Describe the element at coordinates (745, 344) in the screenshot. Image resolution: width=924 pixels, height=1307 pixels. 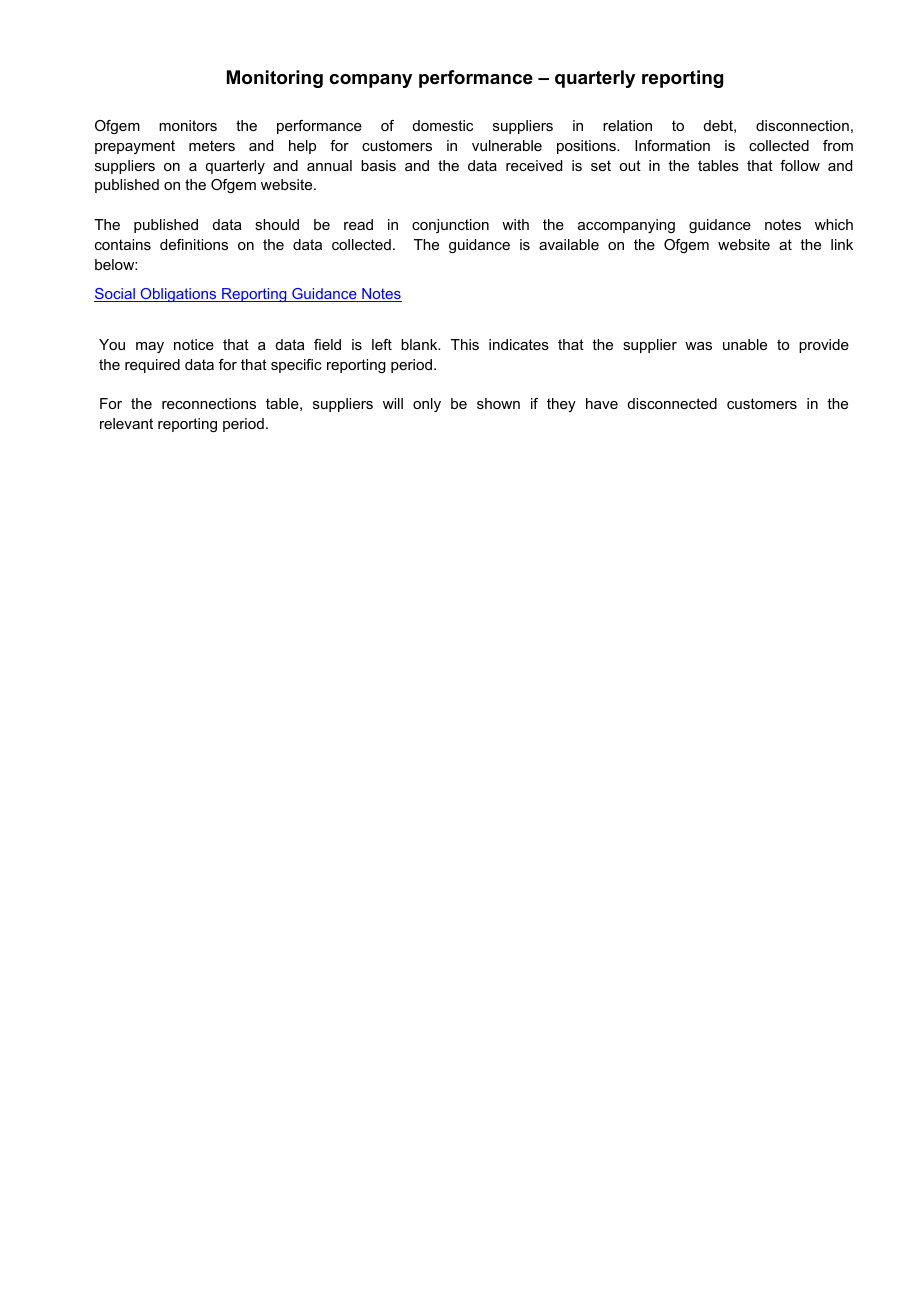
I see `unable` at that location.
